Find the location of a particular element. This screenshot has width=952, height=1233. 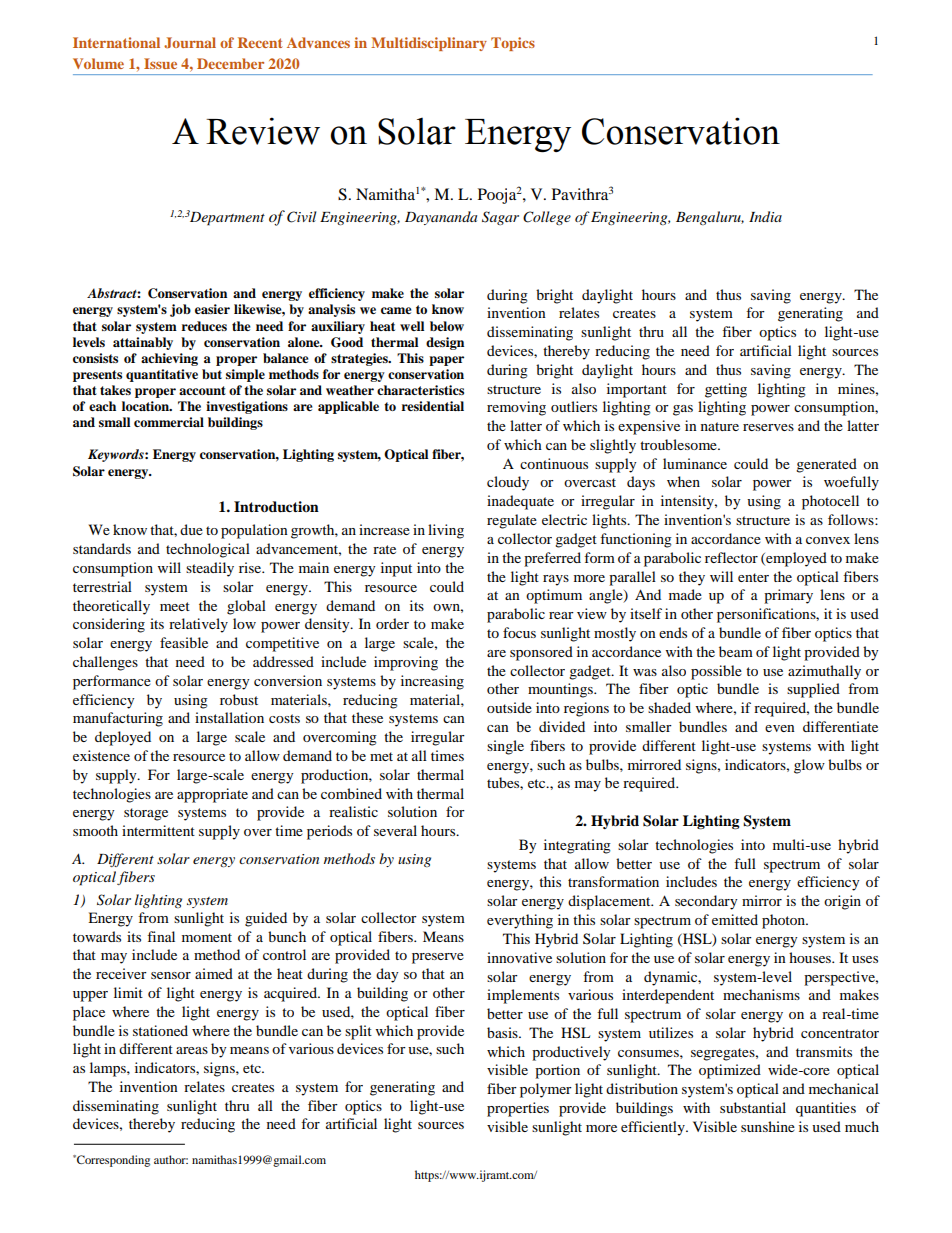

reduces is located at coordinates (204, 326).
